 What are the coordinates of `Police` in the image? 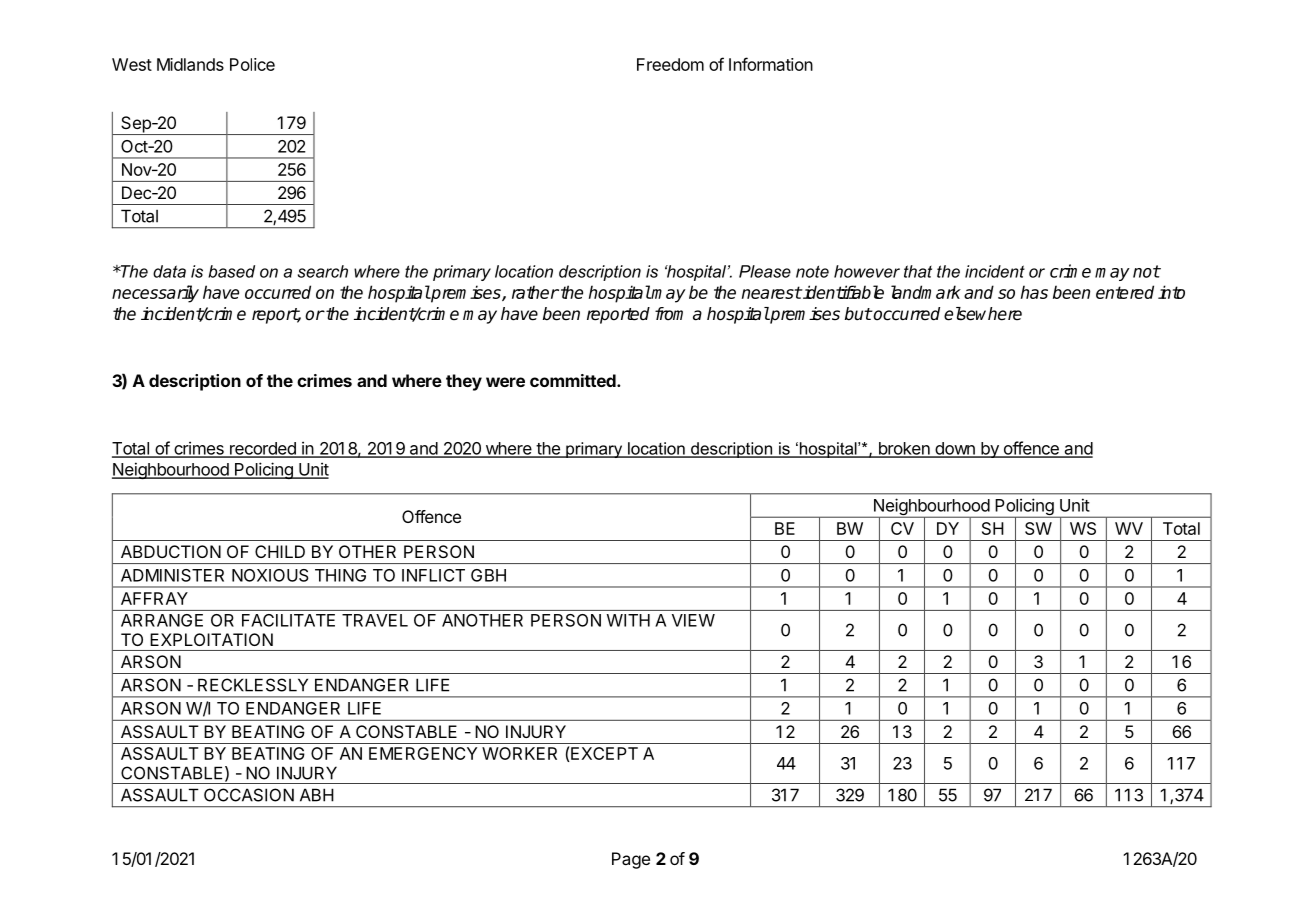 It's located at (252, 64).
